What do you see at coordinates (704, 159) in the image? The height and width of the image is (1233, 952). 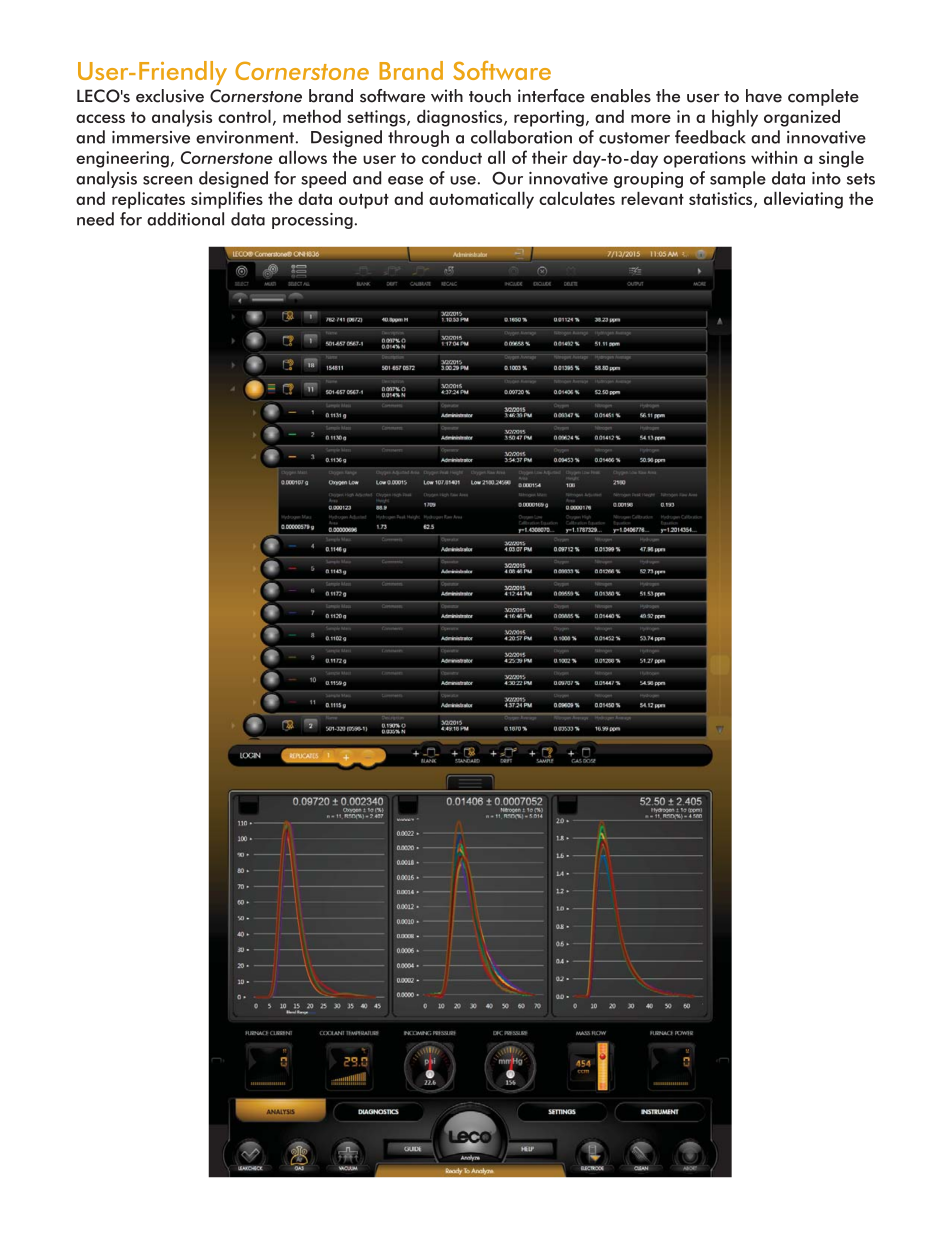 I see `operations` at bounding box center [704, 159].
